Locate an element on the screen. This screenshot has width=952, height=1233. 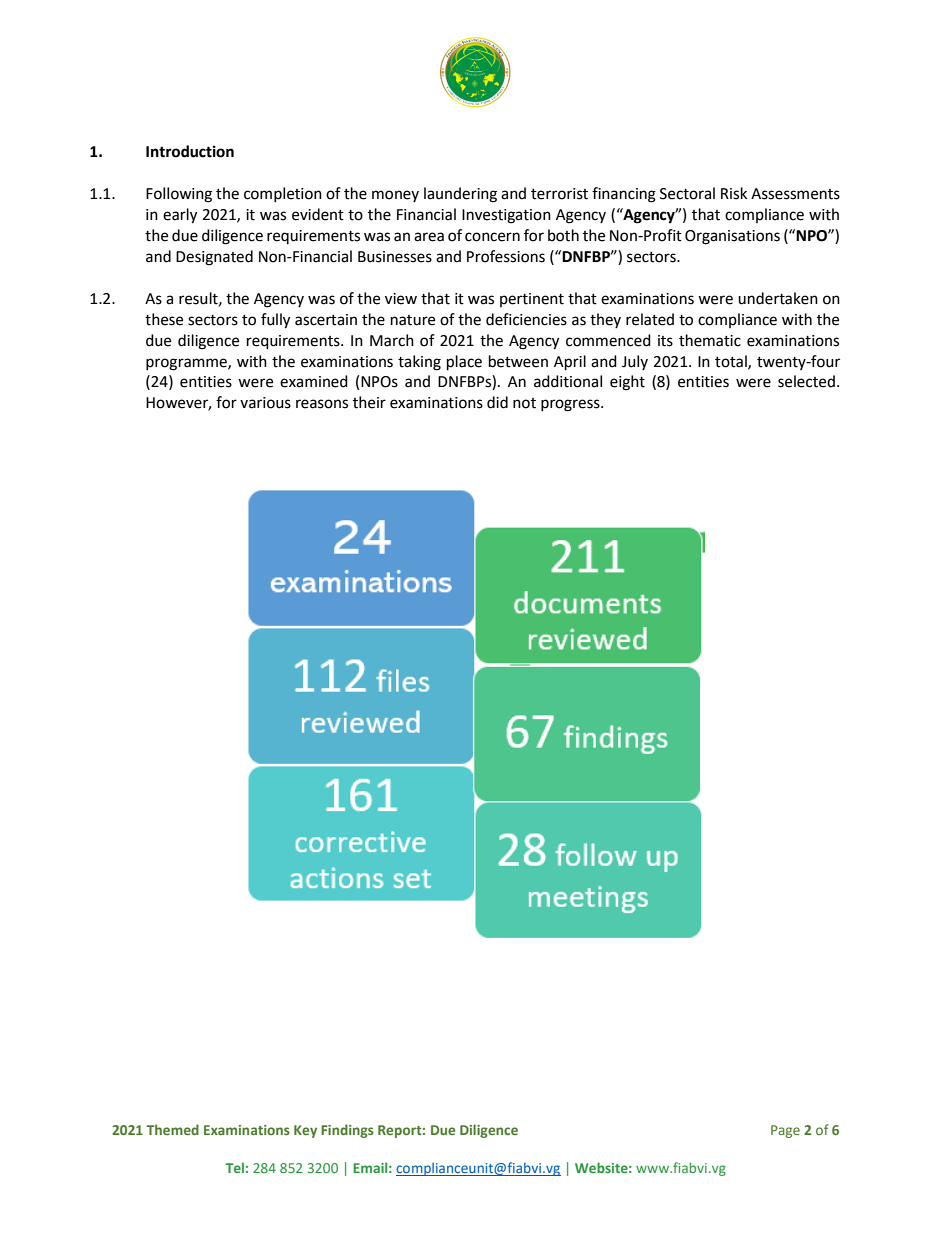
reasons is located at coordinates (322, 404).
